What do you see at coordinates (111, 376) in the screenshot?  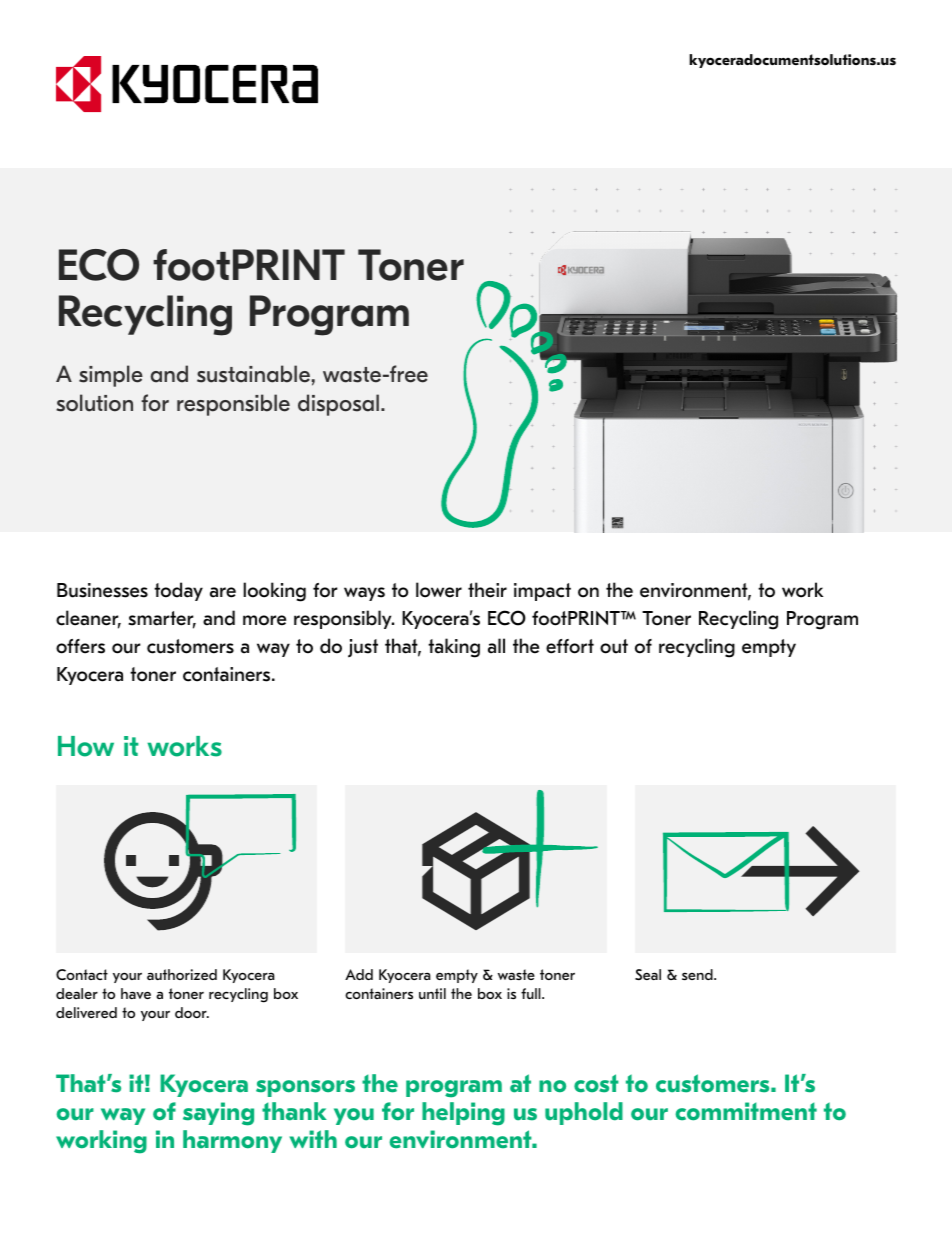 I see `simple` at bounding box center [111, 376].
